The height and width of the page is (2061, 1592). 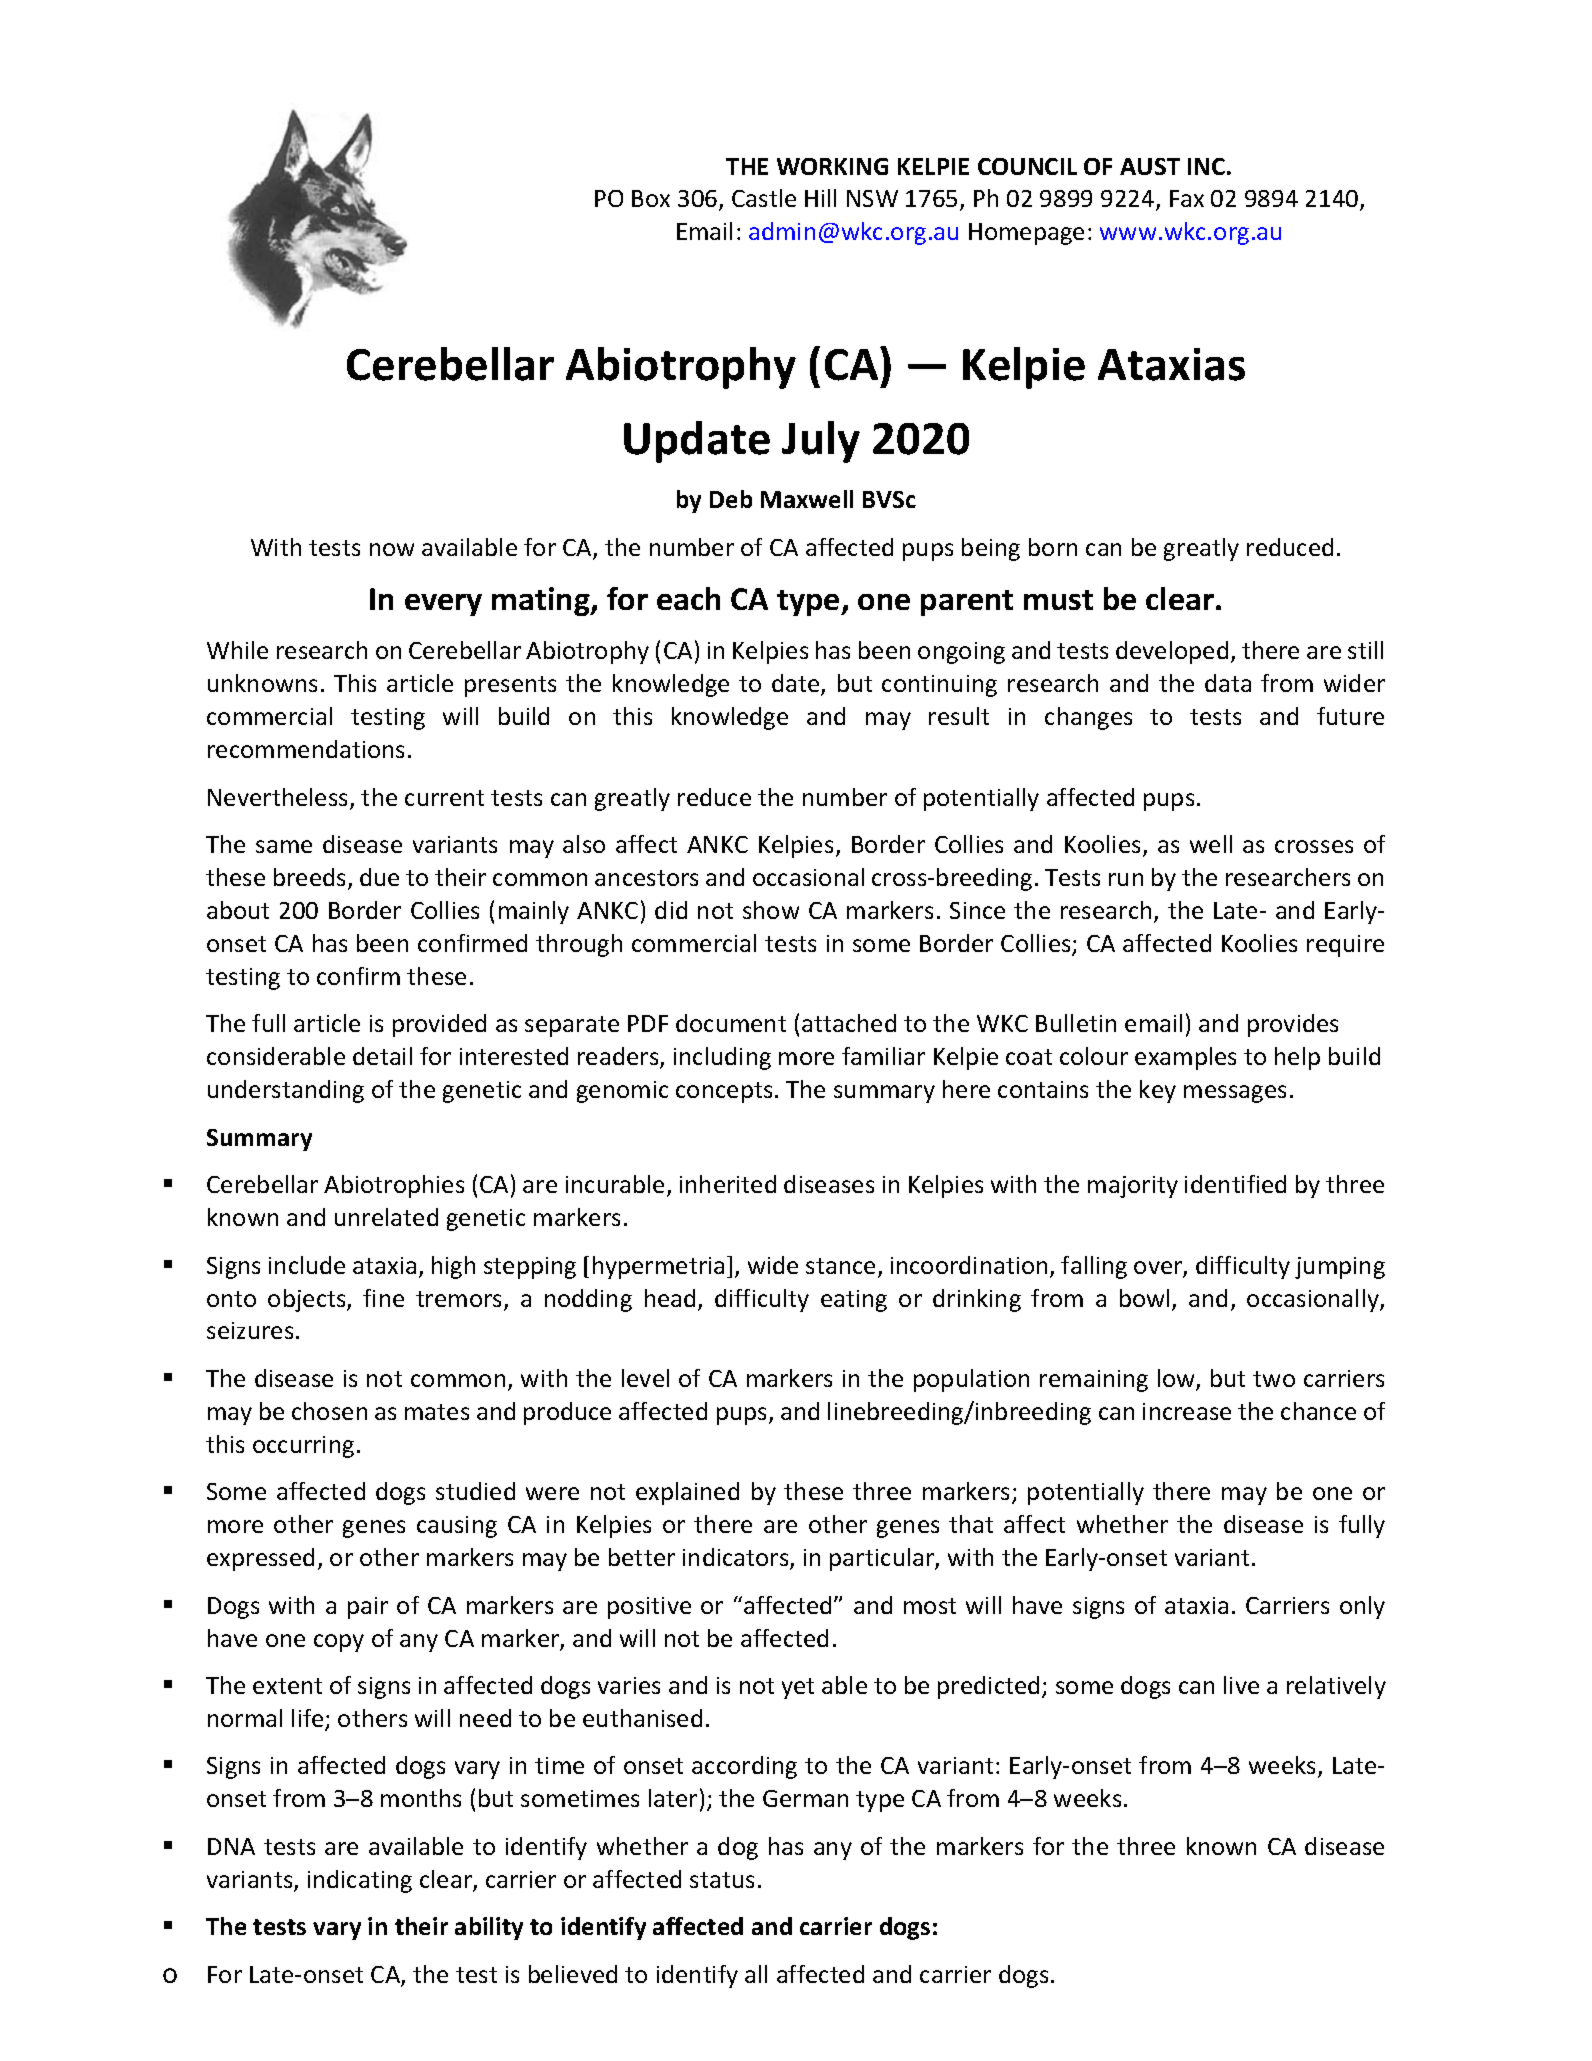 What do you see at coordinates (722, 1880) in the page?
I see `status` at bounding box center [722, 1880].
